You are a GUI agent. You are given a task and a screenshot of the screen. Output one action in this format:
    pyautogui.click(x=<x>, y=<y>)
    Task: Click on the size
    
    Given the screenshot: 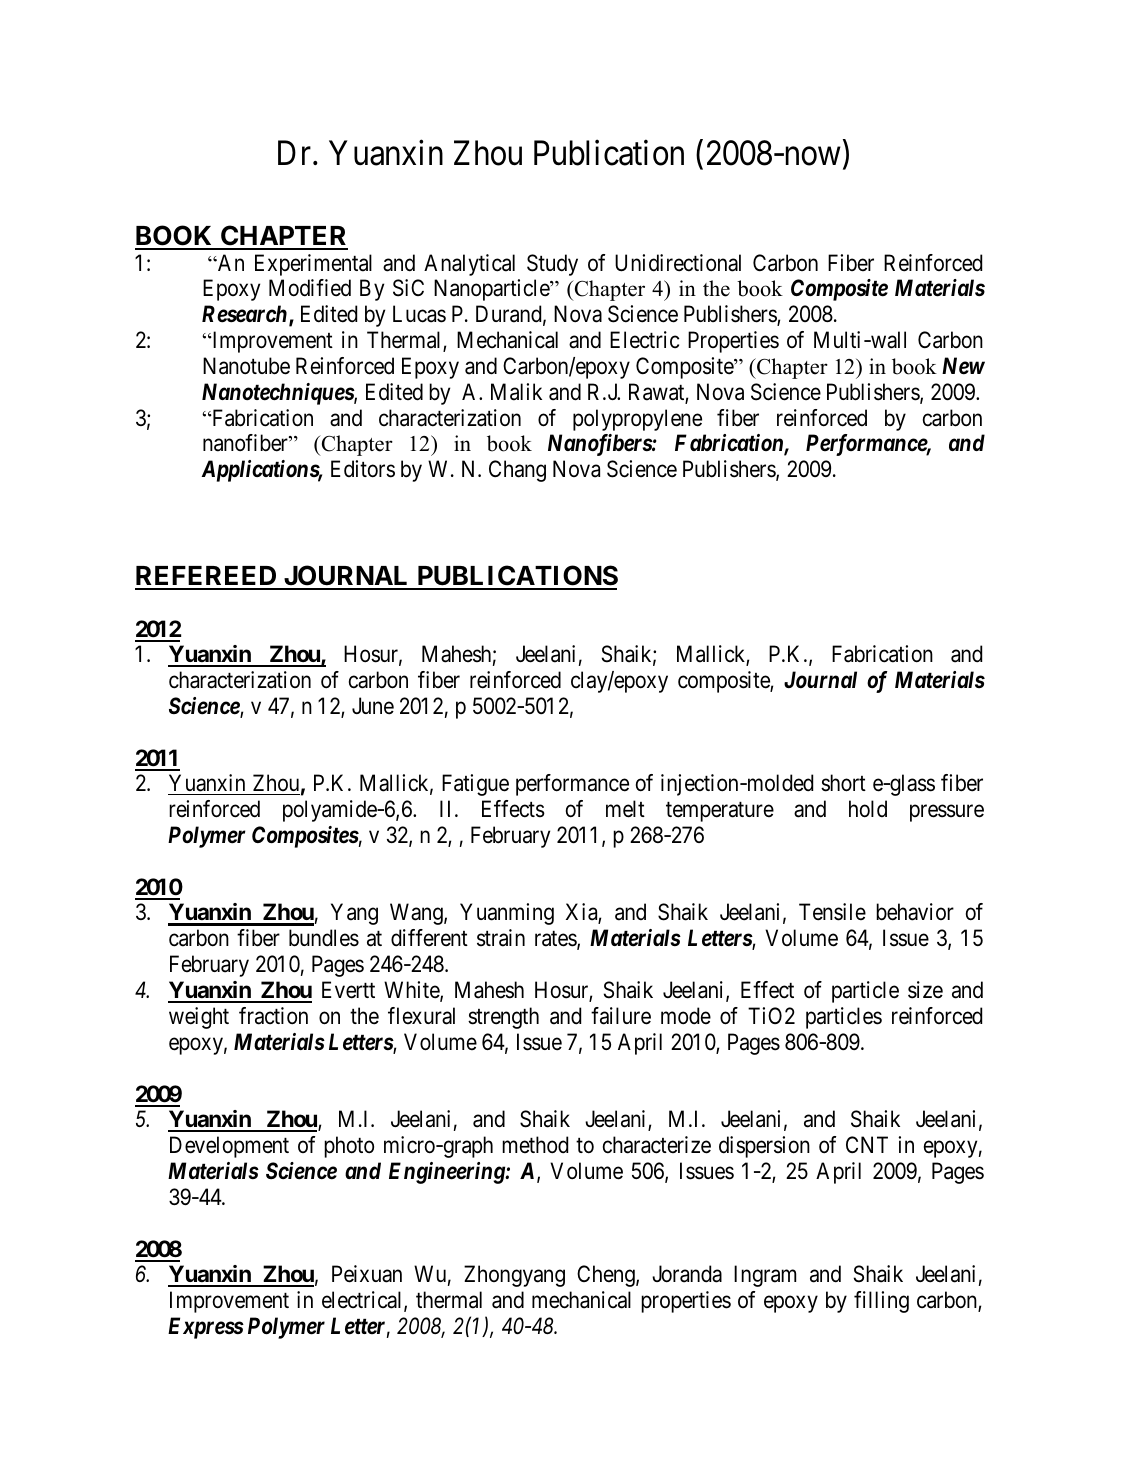 What is the action you would take?
    pyautogui.click(x=925, y=990)
